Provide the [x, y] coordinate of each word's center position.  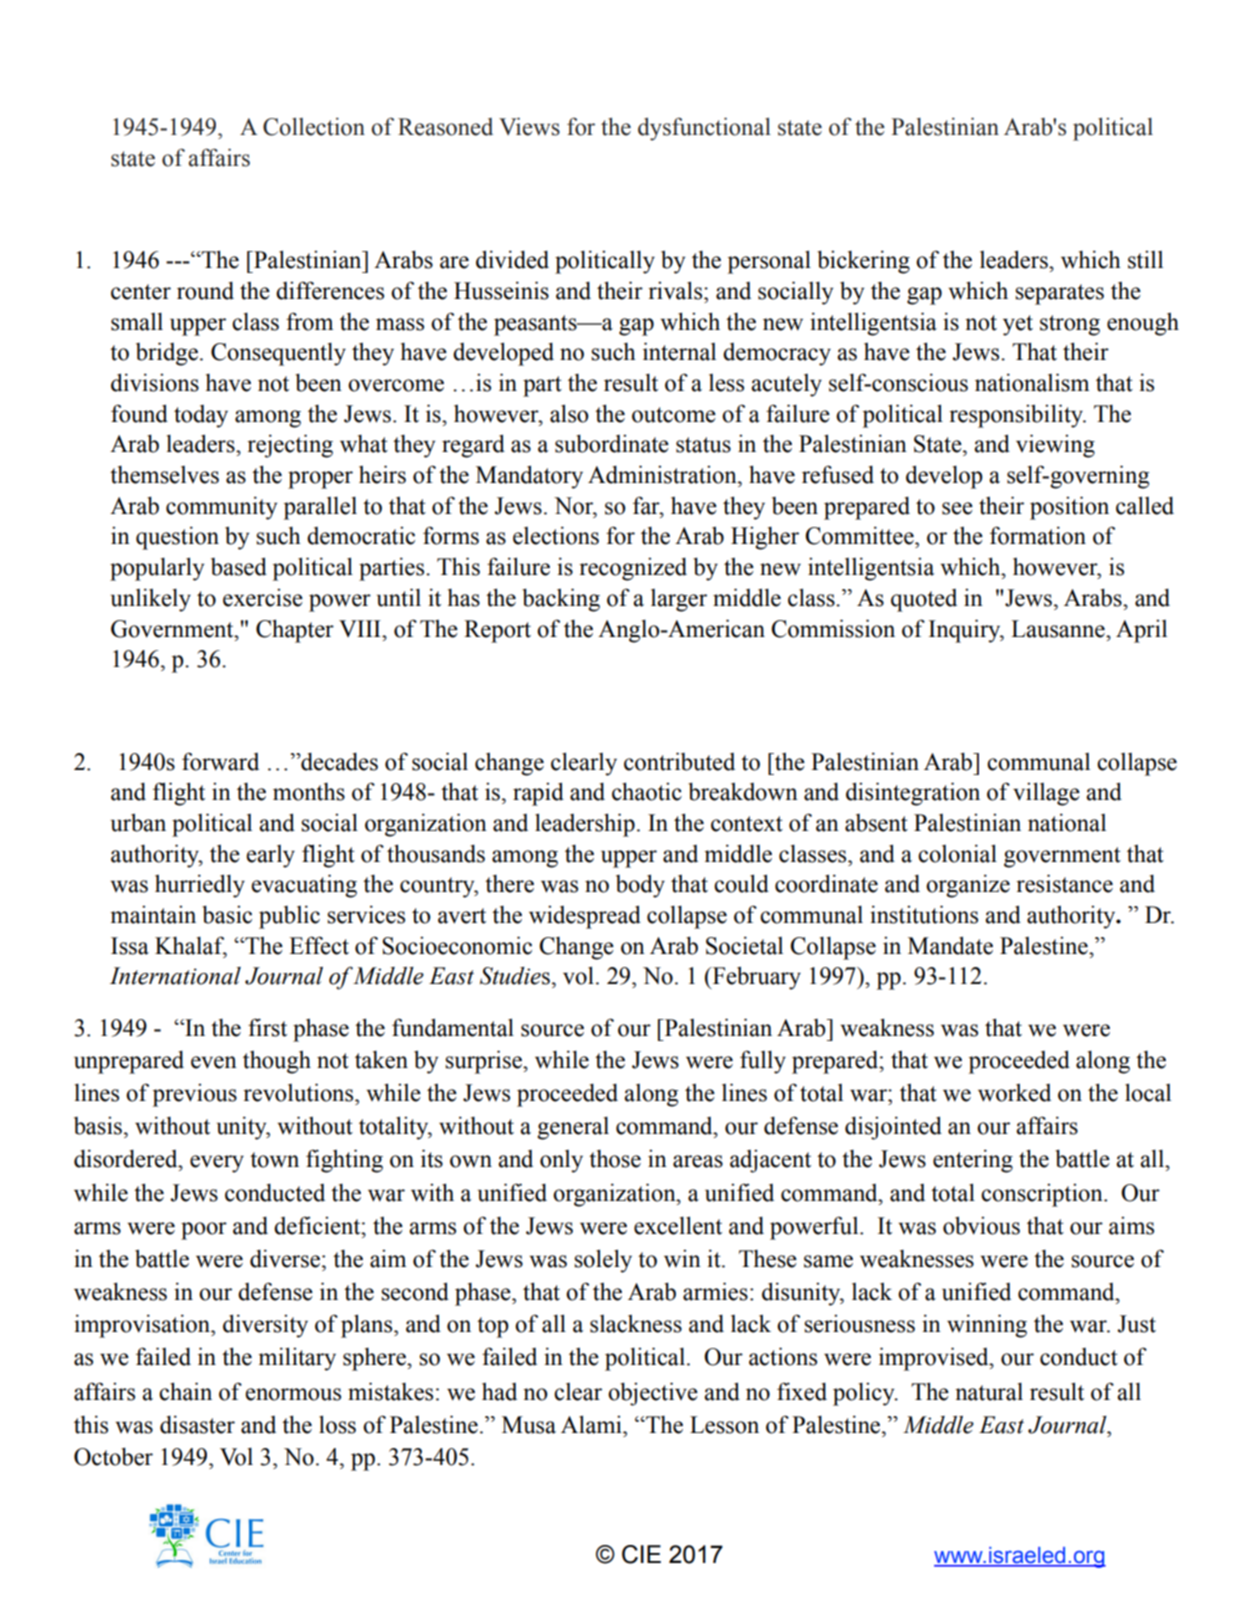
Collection [314, 127]
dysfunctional [704, 129]
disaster [197, 1424]
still [1145, 260]
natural [989, 1391]
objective [653, 1394]
